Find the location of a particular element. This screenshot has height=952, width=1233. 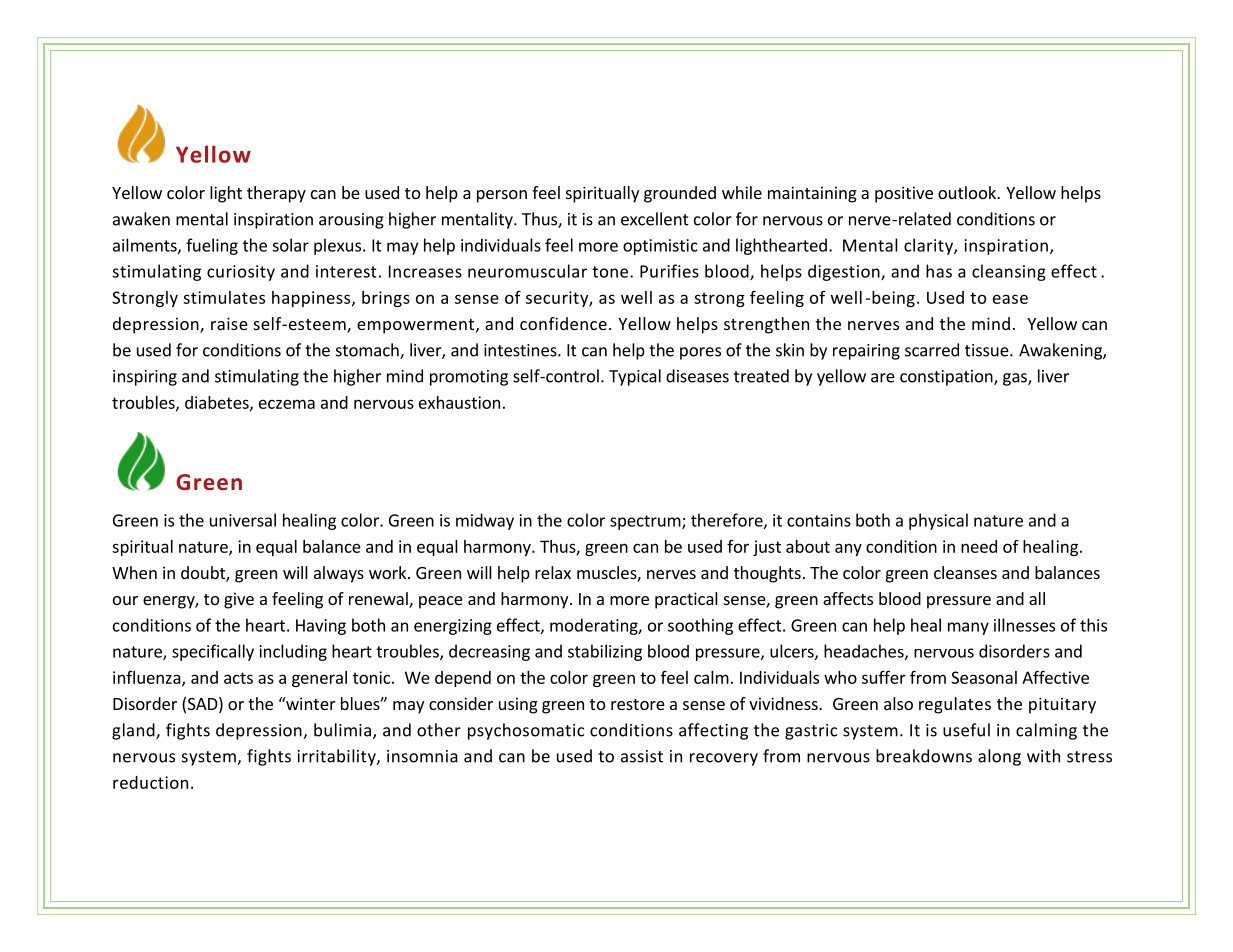

cleanses is located at coordinates (965, 572).
